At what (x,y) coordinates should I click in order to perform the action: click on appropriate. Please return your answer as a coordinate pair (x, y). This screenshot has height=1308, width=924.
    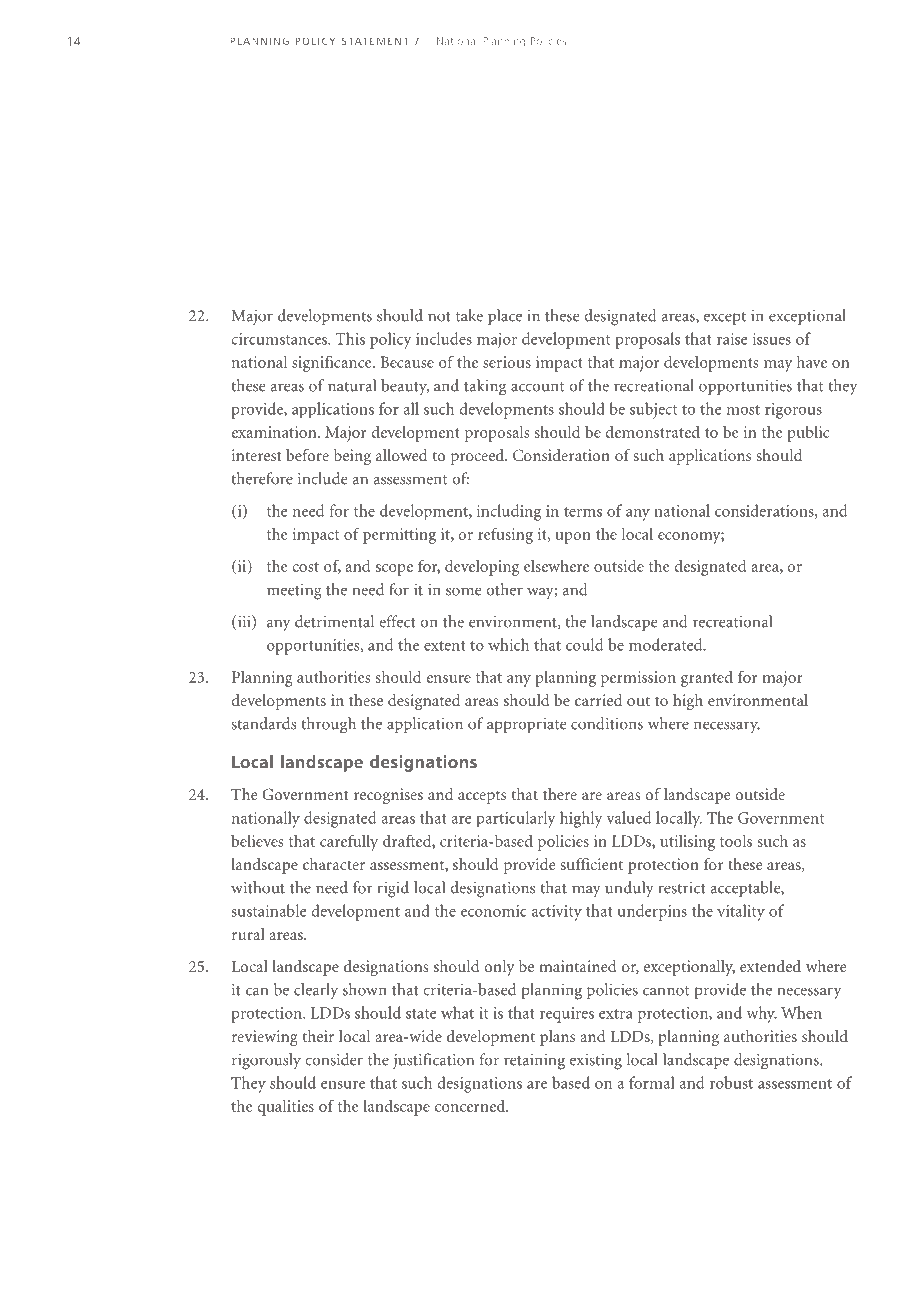
    Looking at the image, I should click on (526, 725).
